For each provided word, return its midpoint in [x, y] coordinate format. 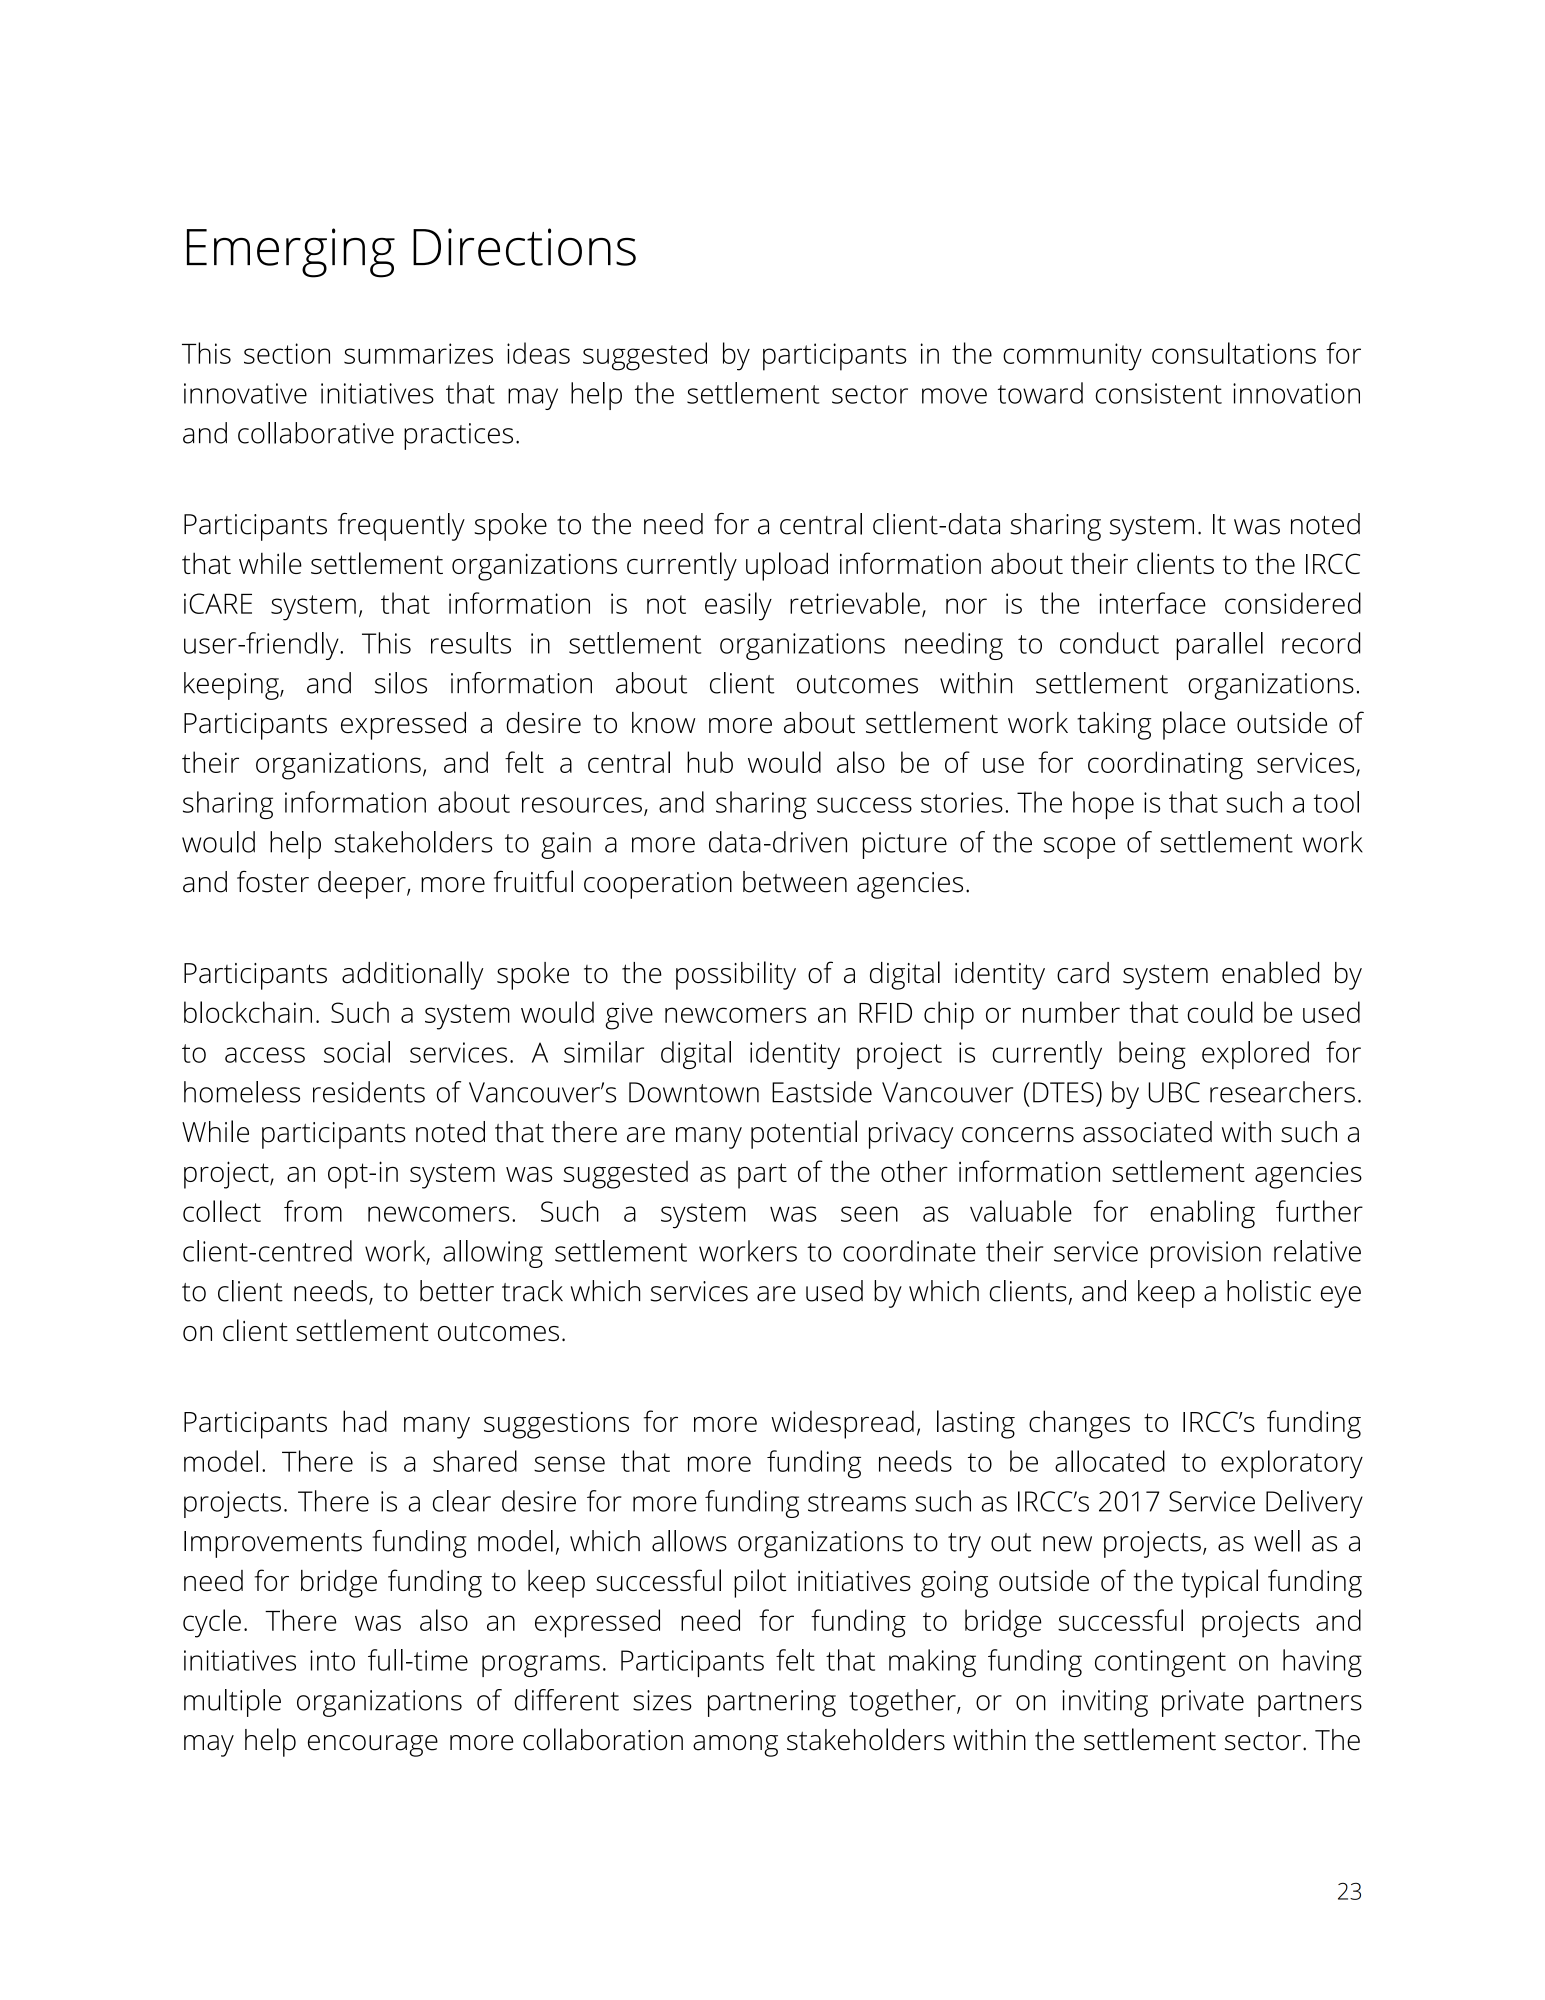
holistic [1269, 1291]
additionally [413, 975]
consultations [1234, 353]
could [1220, 1012]
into [332, 1660]
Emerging [291, 253]
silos [401, 683]
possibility [736, 975]
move [954, 396]
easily [738, 606]
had [365, 1421]
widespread [842, 1424]
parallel [1219, 646]
